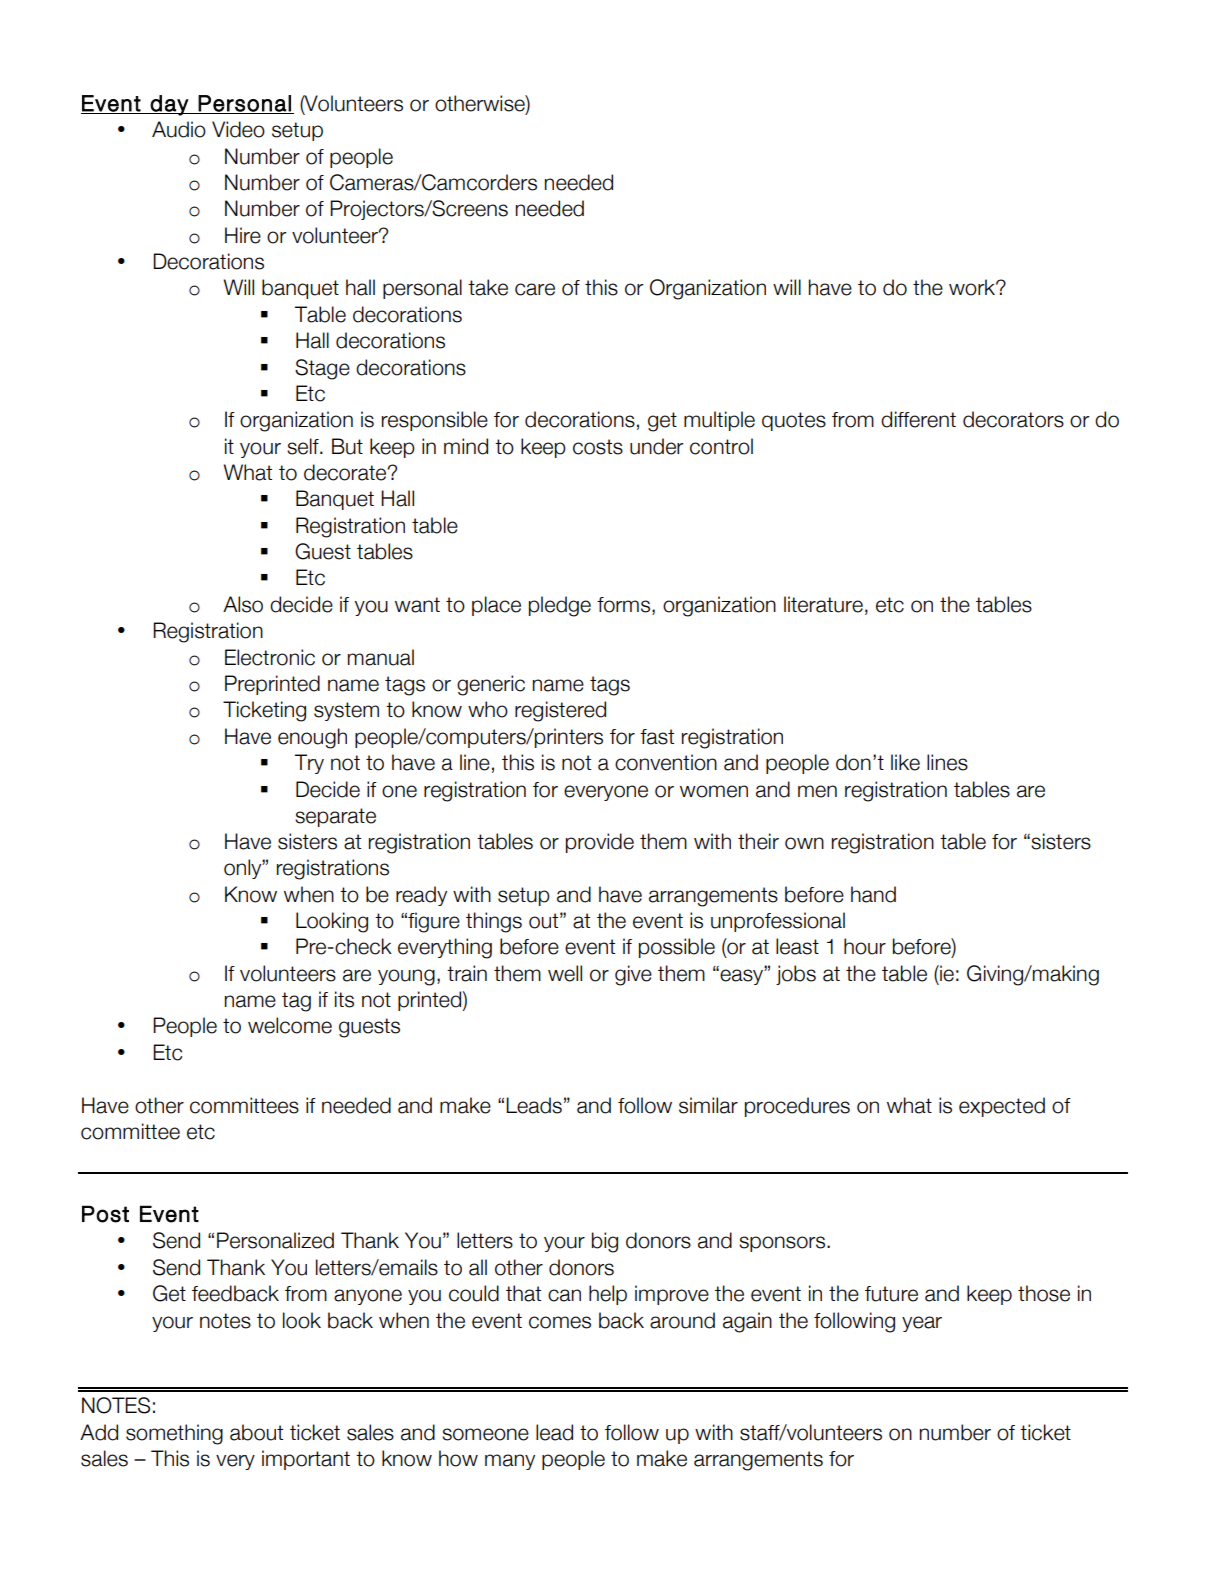  What do you see at coordinates (823, 604) in the screenshot?
I see `literature` at bounding box center [823, 604].
